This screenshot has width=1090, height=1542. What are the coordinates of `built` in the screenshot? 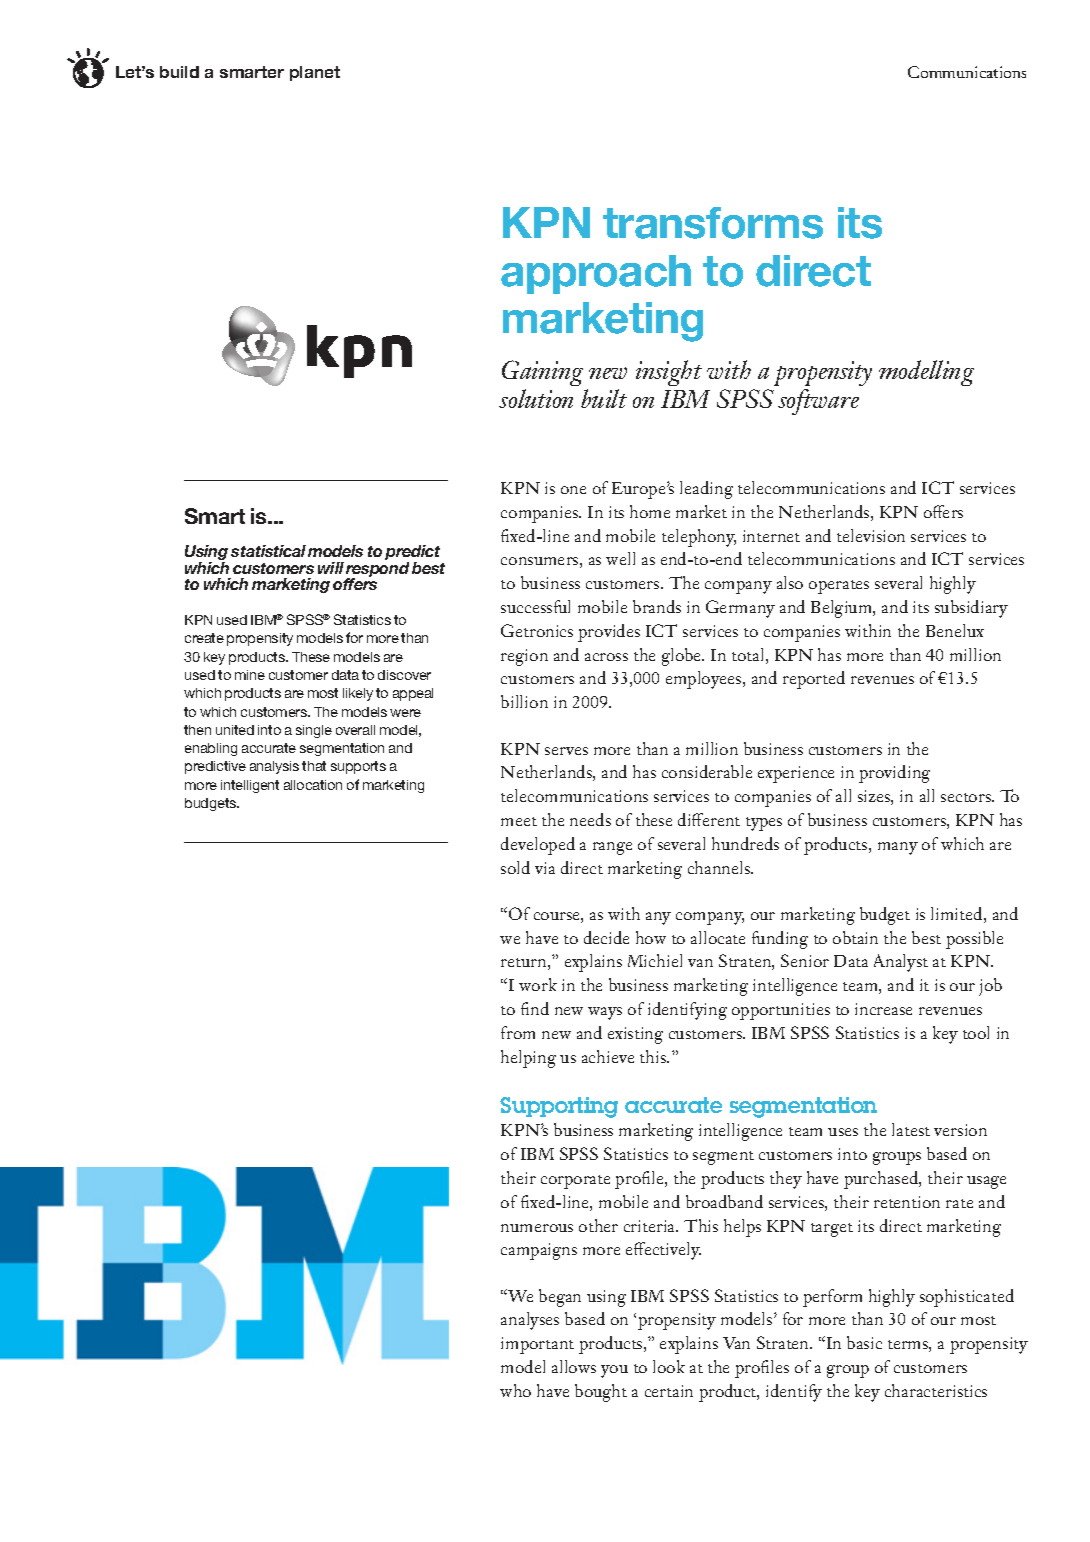 It's located at (604, 398).
